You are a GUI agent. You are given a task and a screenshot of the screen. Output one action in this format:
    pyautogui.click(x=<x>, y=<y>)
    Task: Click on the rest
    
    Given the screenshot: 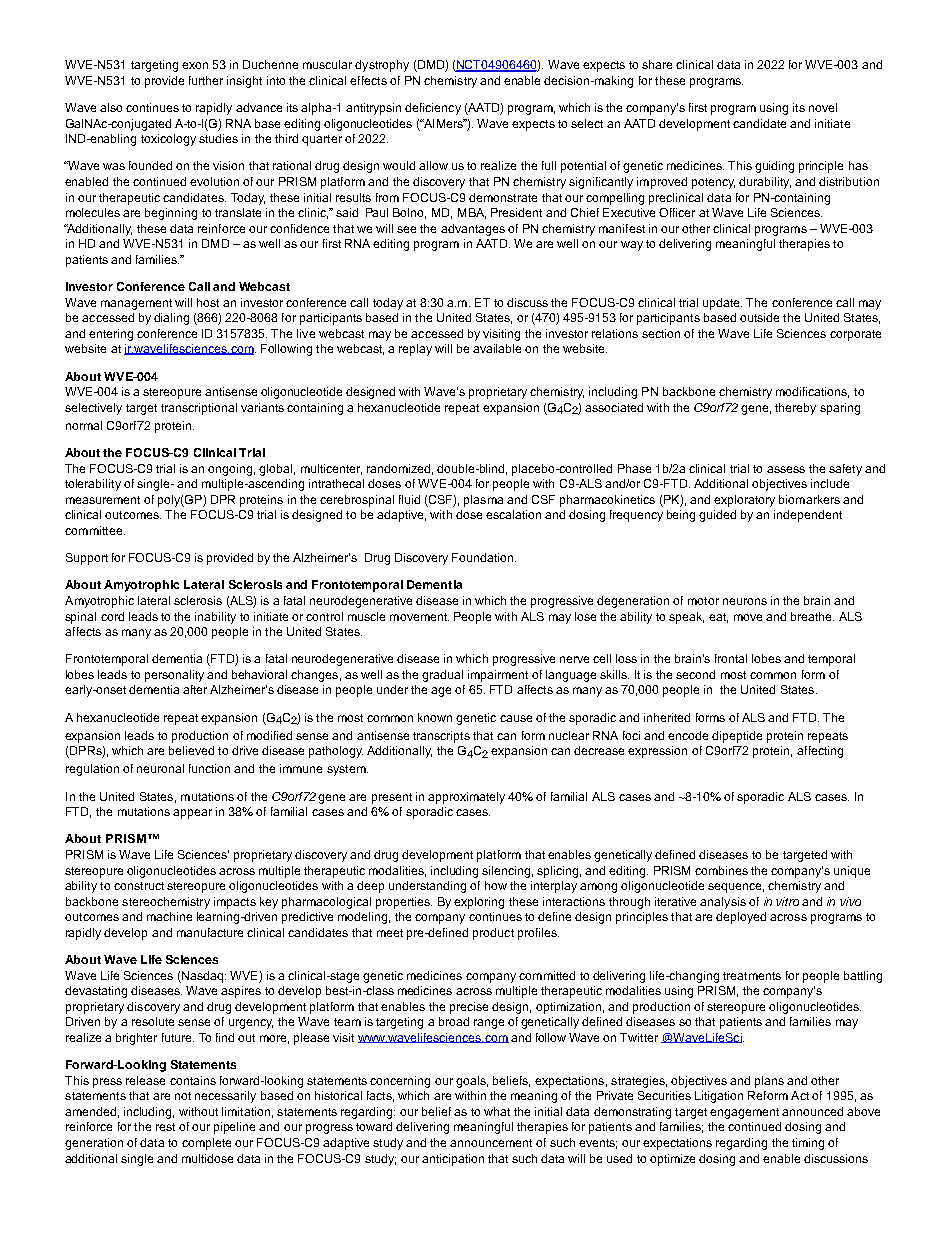 What is the action you would take?
    pyautogui.click(x=165, y=1127)
